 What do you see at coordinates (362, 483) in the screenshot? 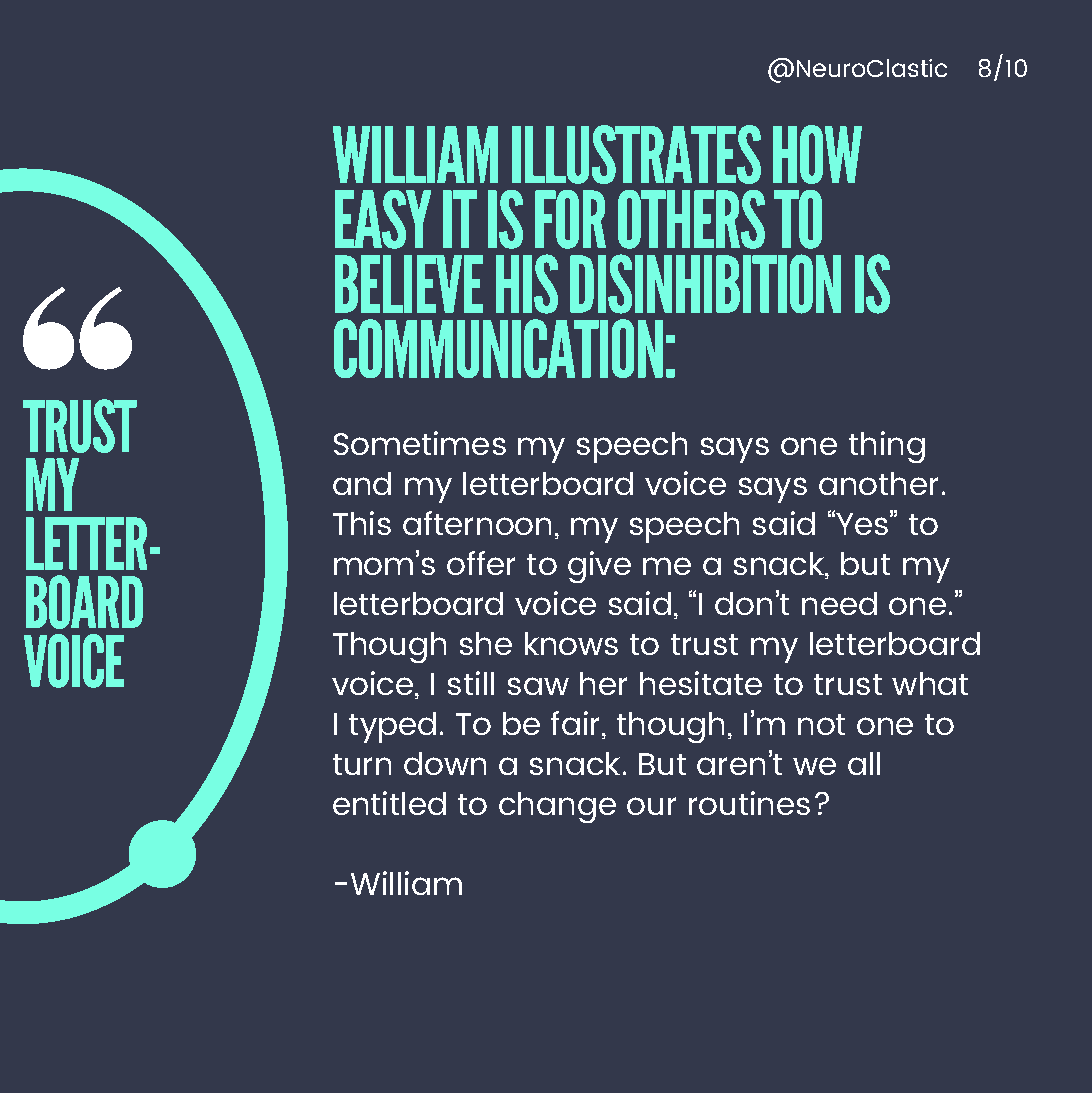
I see `and` at bounding box center [362, 483].
